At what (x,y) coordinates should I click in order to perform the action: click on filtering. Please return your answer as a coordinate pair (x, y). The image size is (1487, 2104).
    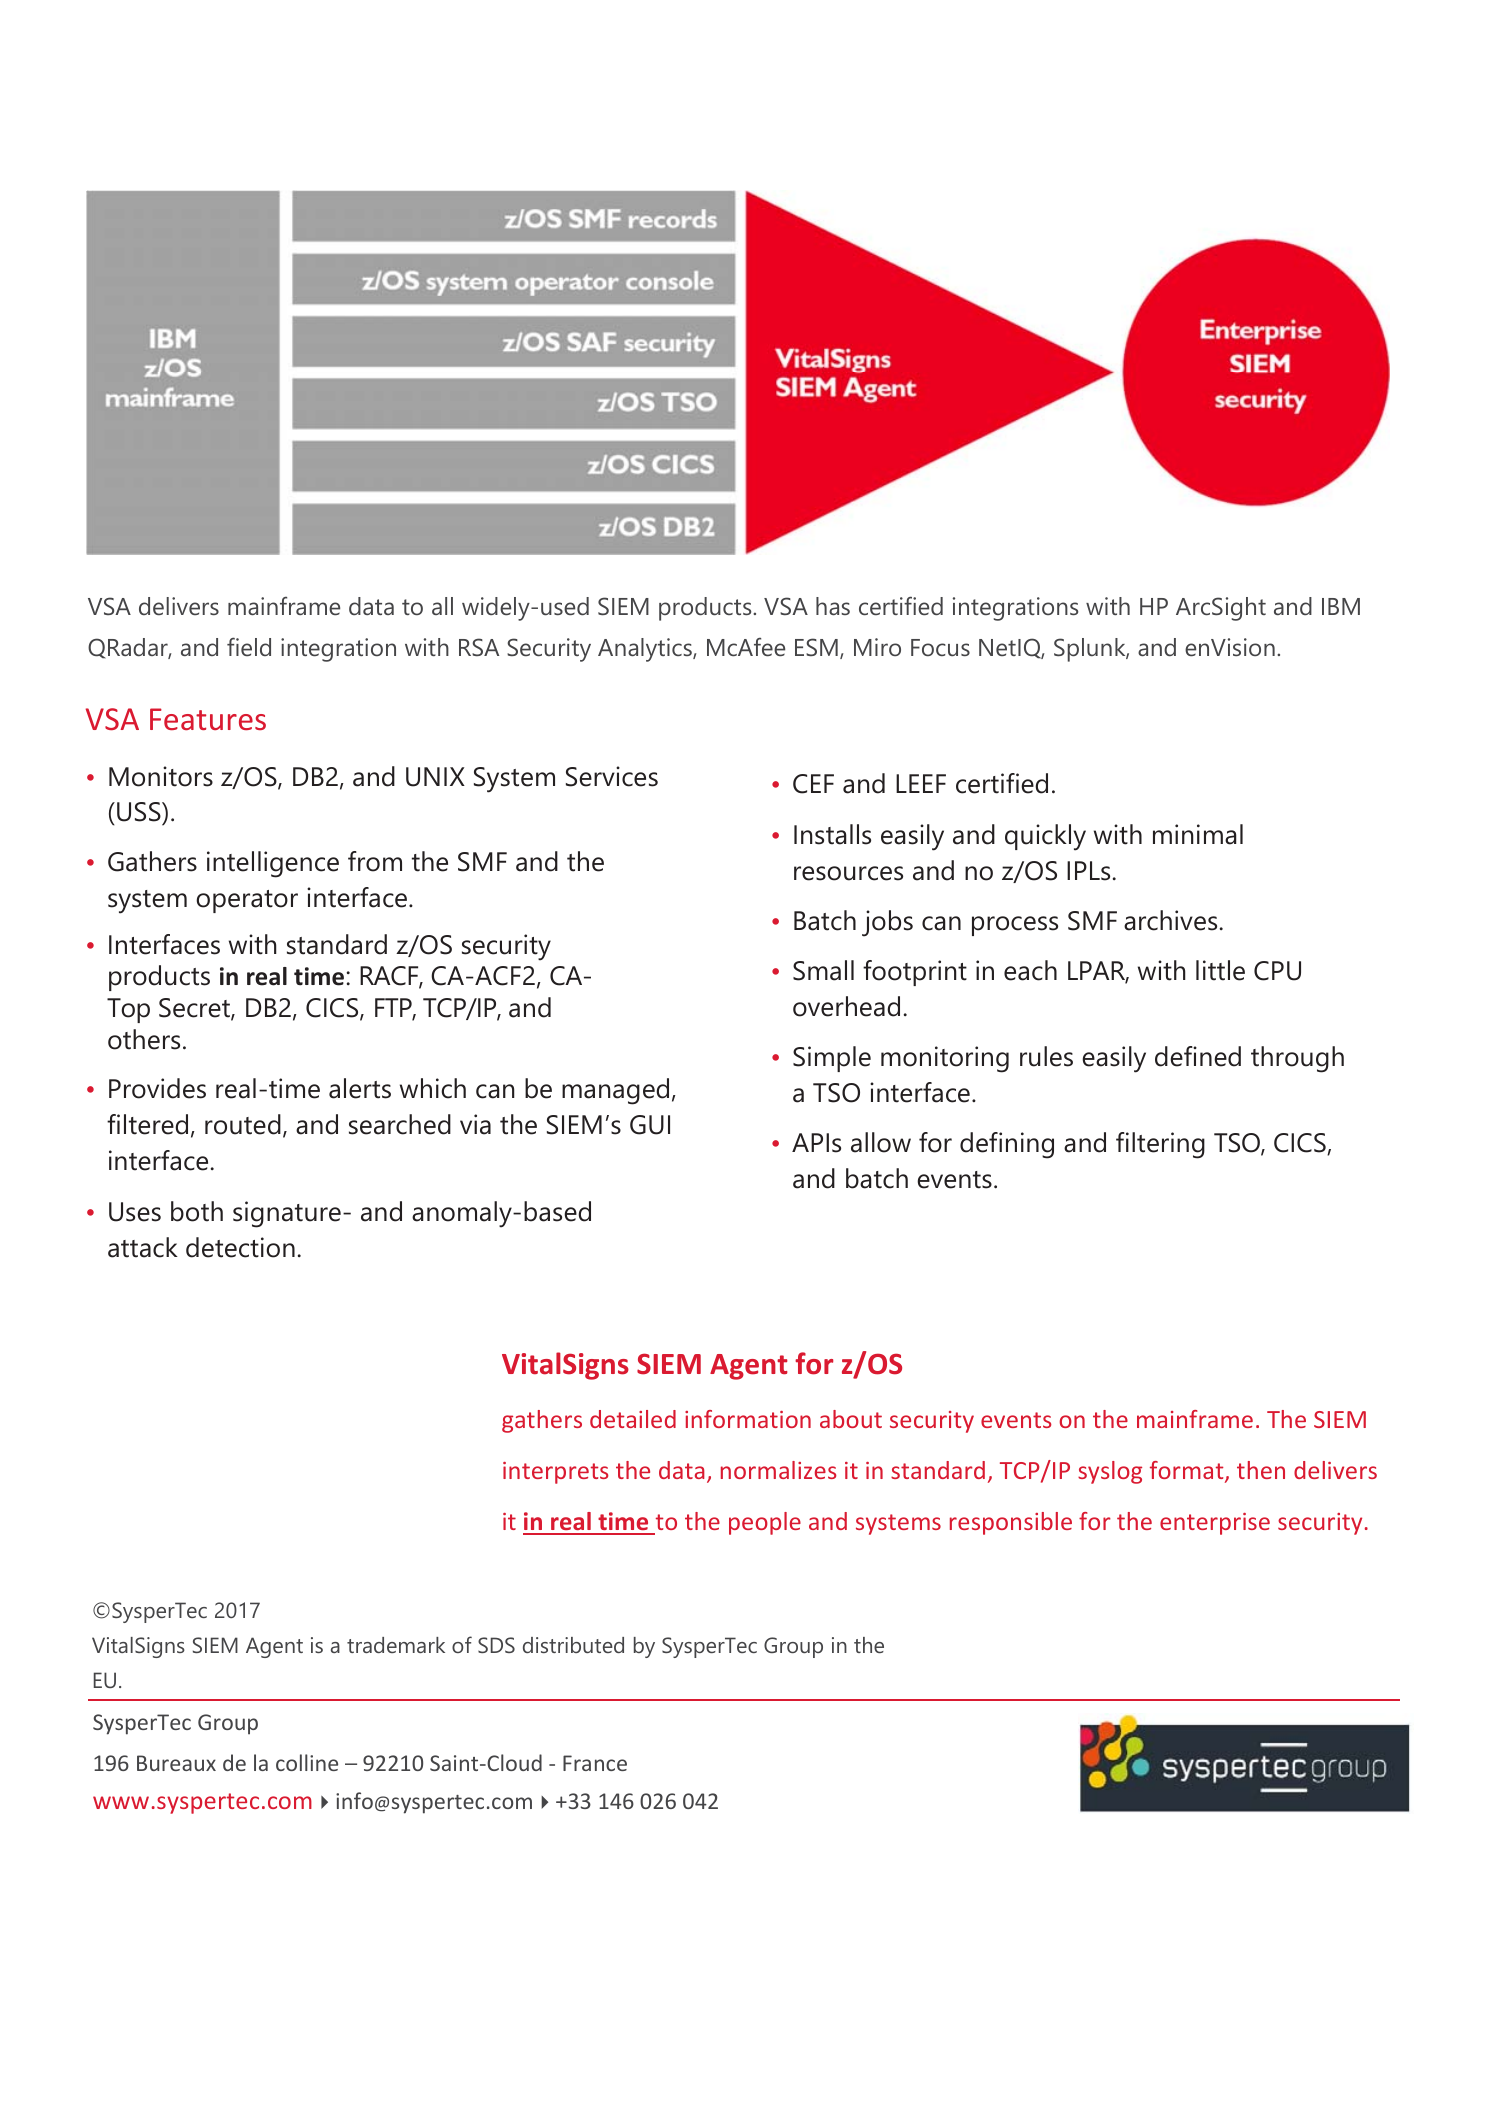
    Looking at the image, I should click on (1160, 1145).
